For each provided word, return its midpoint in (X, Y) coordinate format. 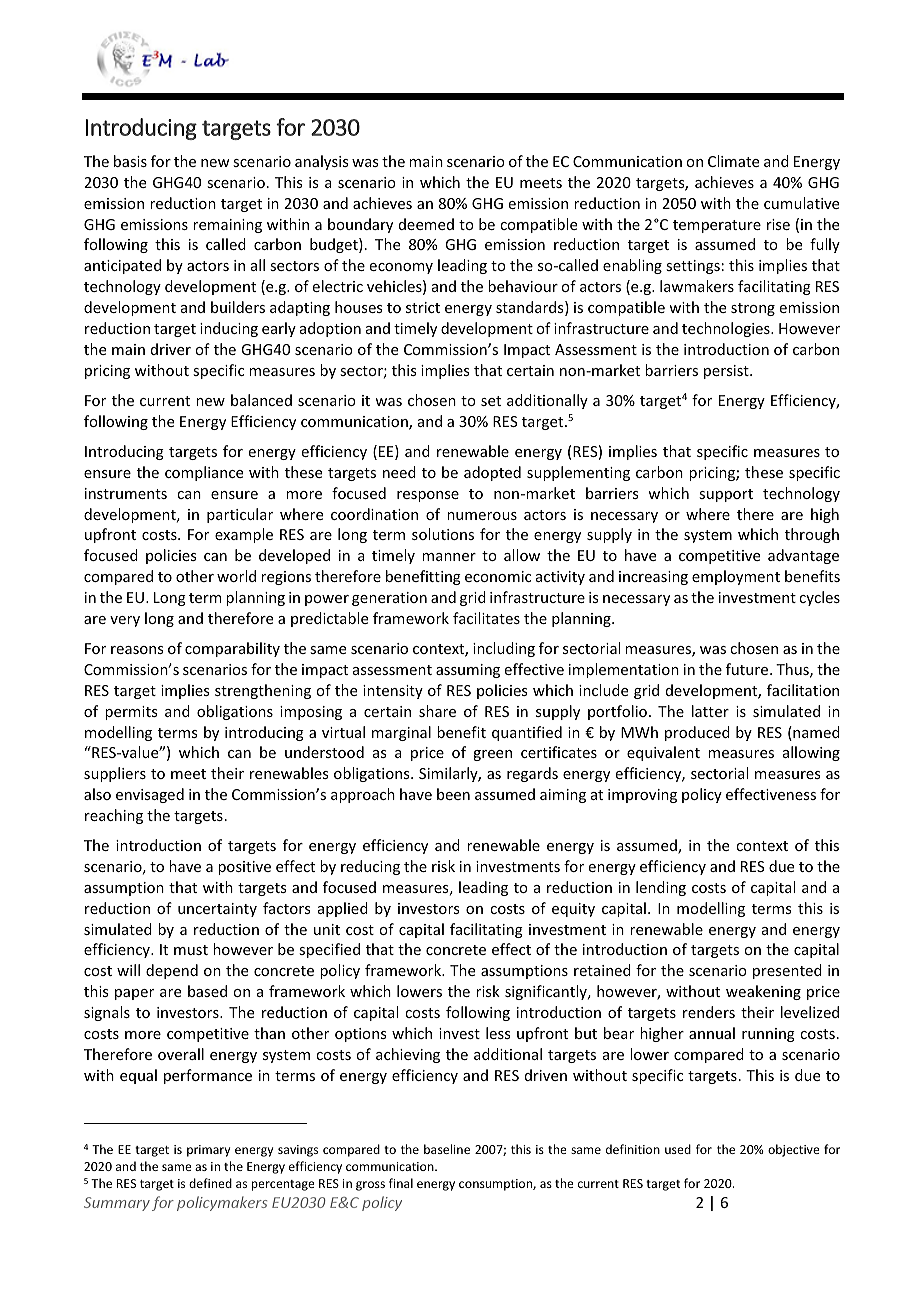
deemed (426, 224)
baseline (447, 1149)
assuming (468, 671)
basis (130, 161)
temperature (717, 226)
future (748, 669)
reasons (137, 650)
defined (210, 1183)
